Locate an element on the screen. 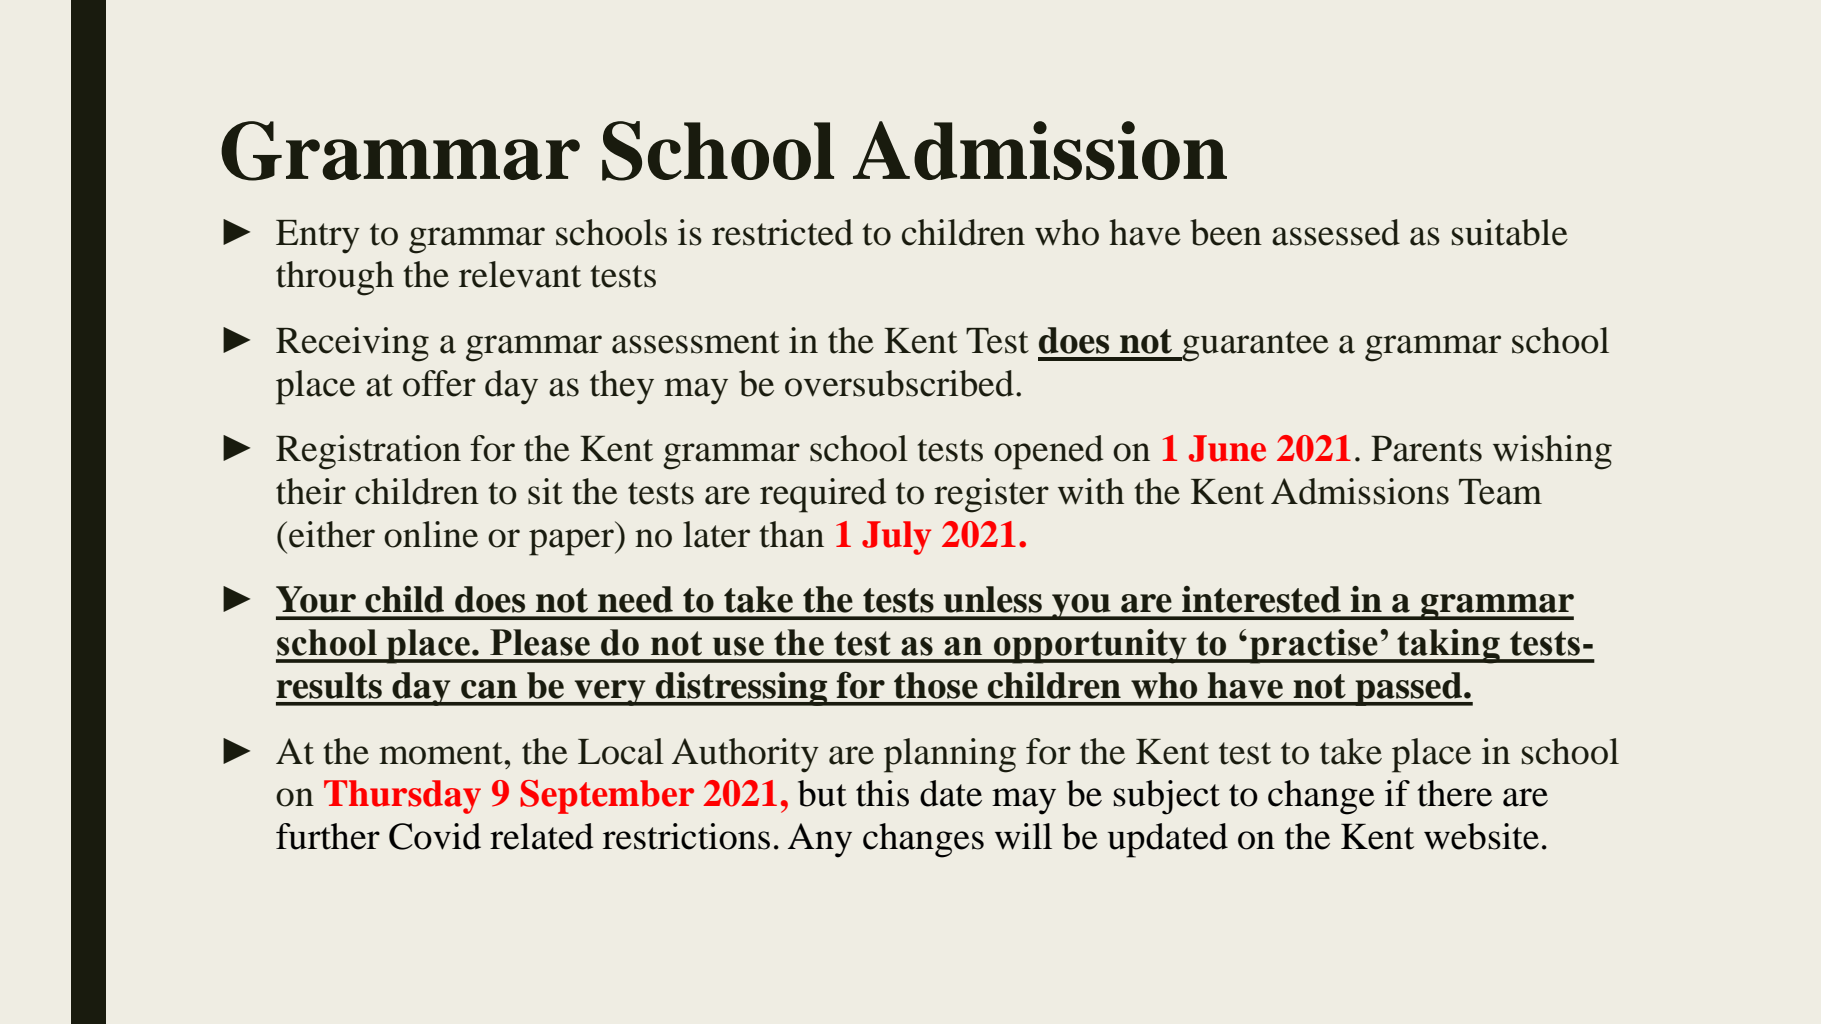 This screenshot has width=1821, height=1024. Parents is located at coordinates (1426, 449).
